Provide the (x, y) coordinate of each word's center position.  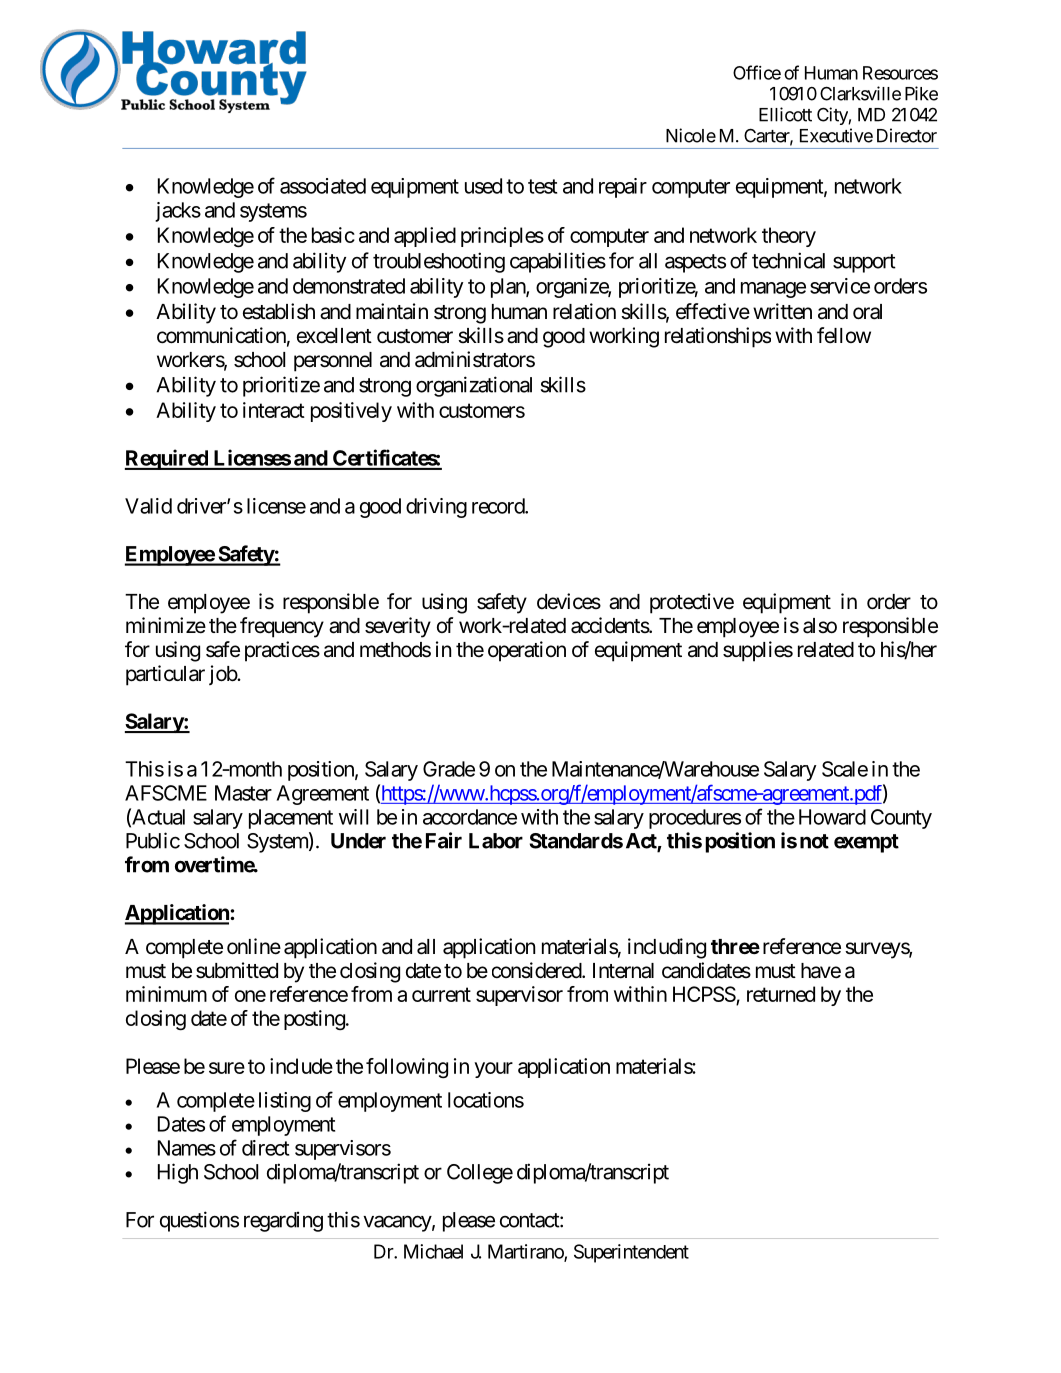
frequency (282, 627)
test (542, 186)
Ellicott (785, 114)
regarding (283, 1222)
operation (527, 651)
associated (323, 186)
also (820, 626)
